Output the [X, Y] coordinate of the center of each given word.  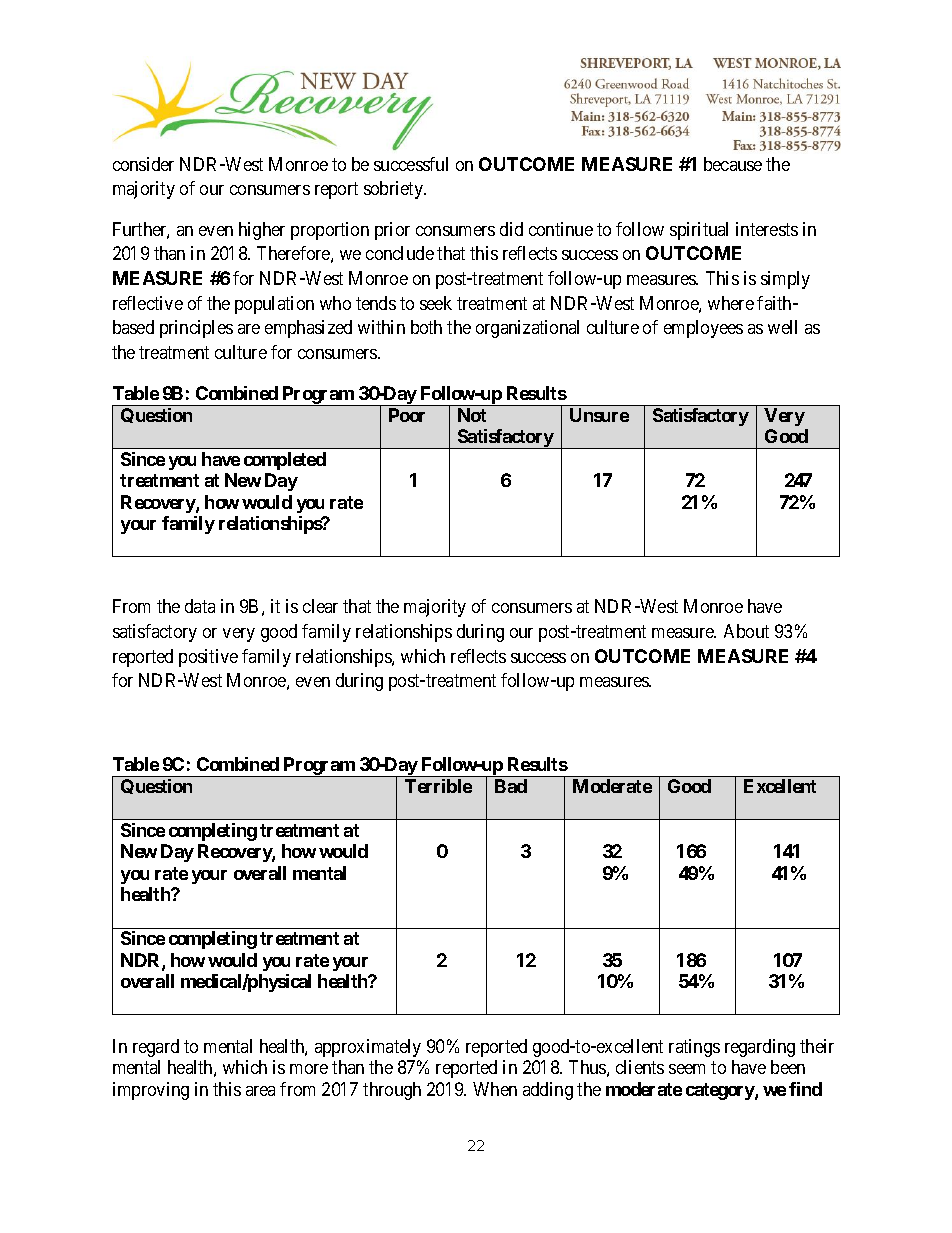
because [733, 164]
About [746, 631]
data [200, 606]
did [511, 229]
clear [320, 606]
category [721, 1091]
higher [262, 231]
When [495, 1089]
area [260, 1091]
